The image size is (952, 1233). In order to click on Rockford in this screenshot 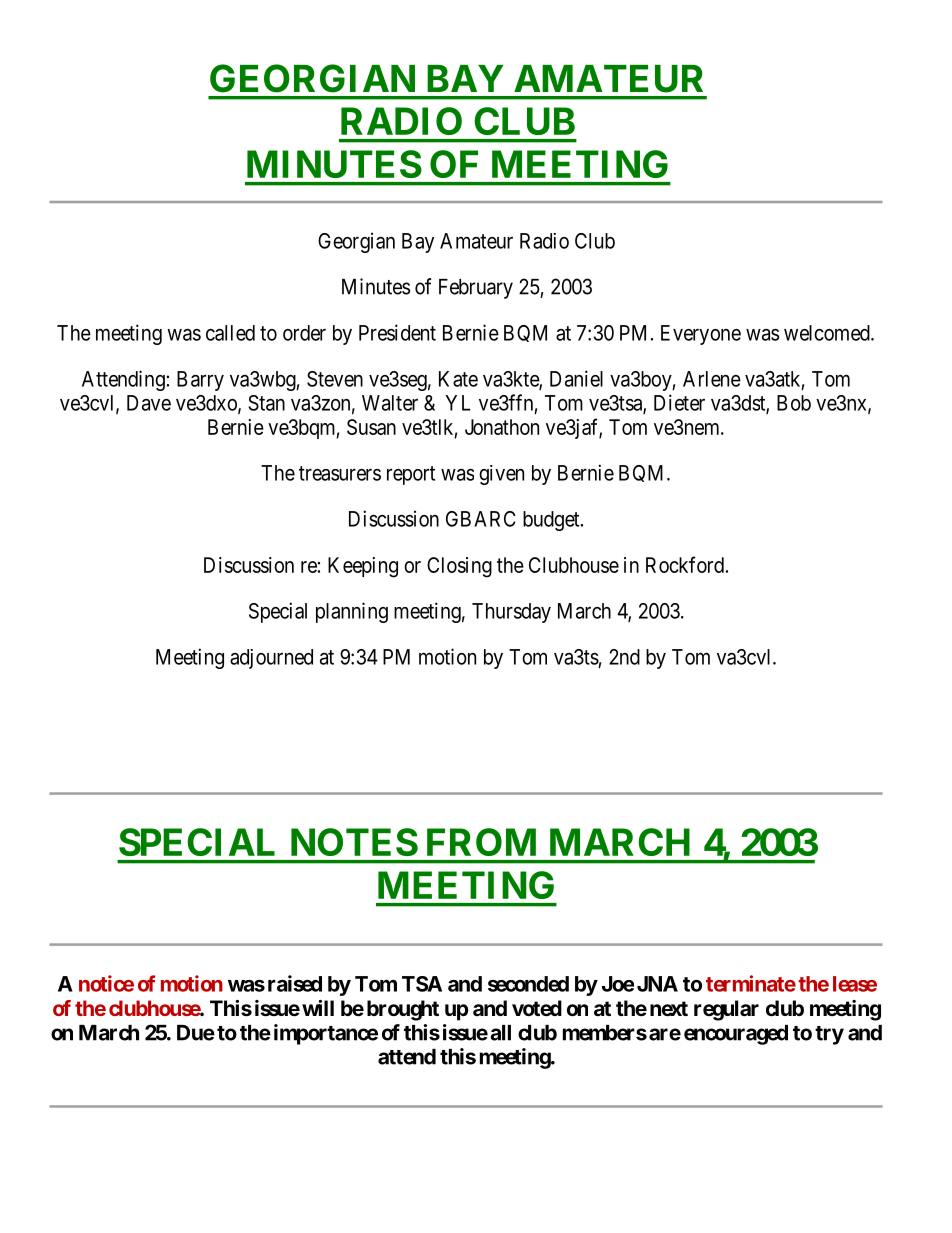, I will do `click(685, 564)`.
